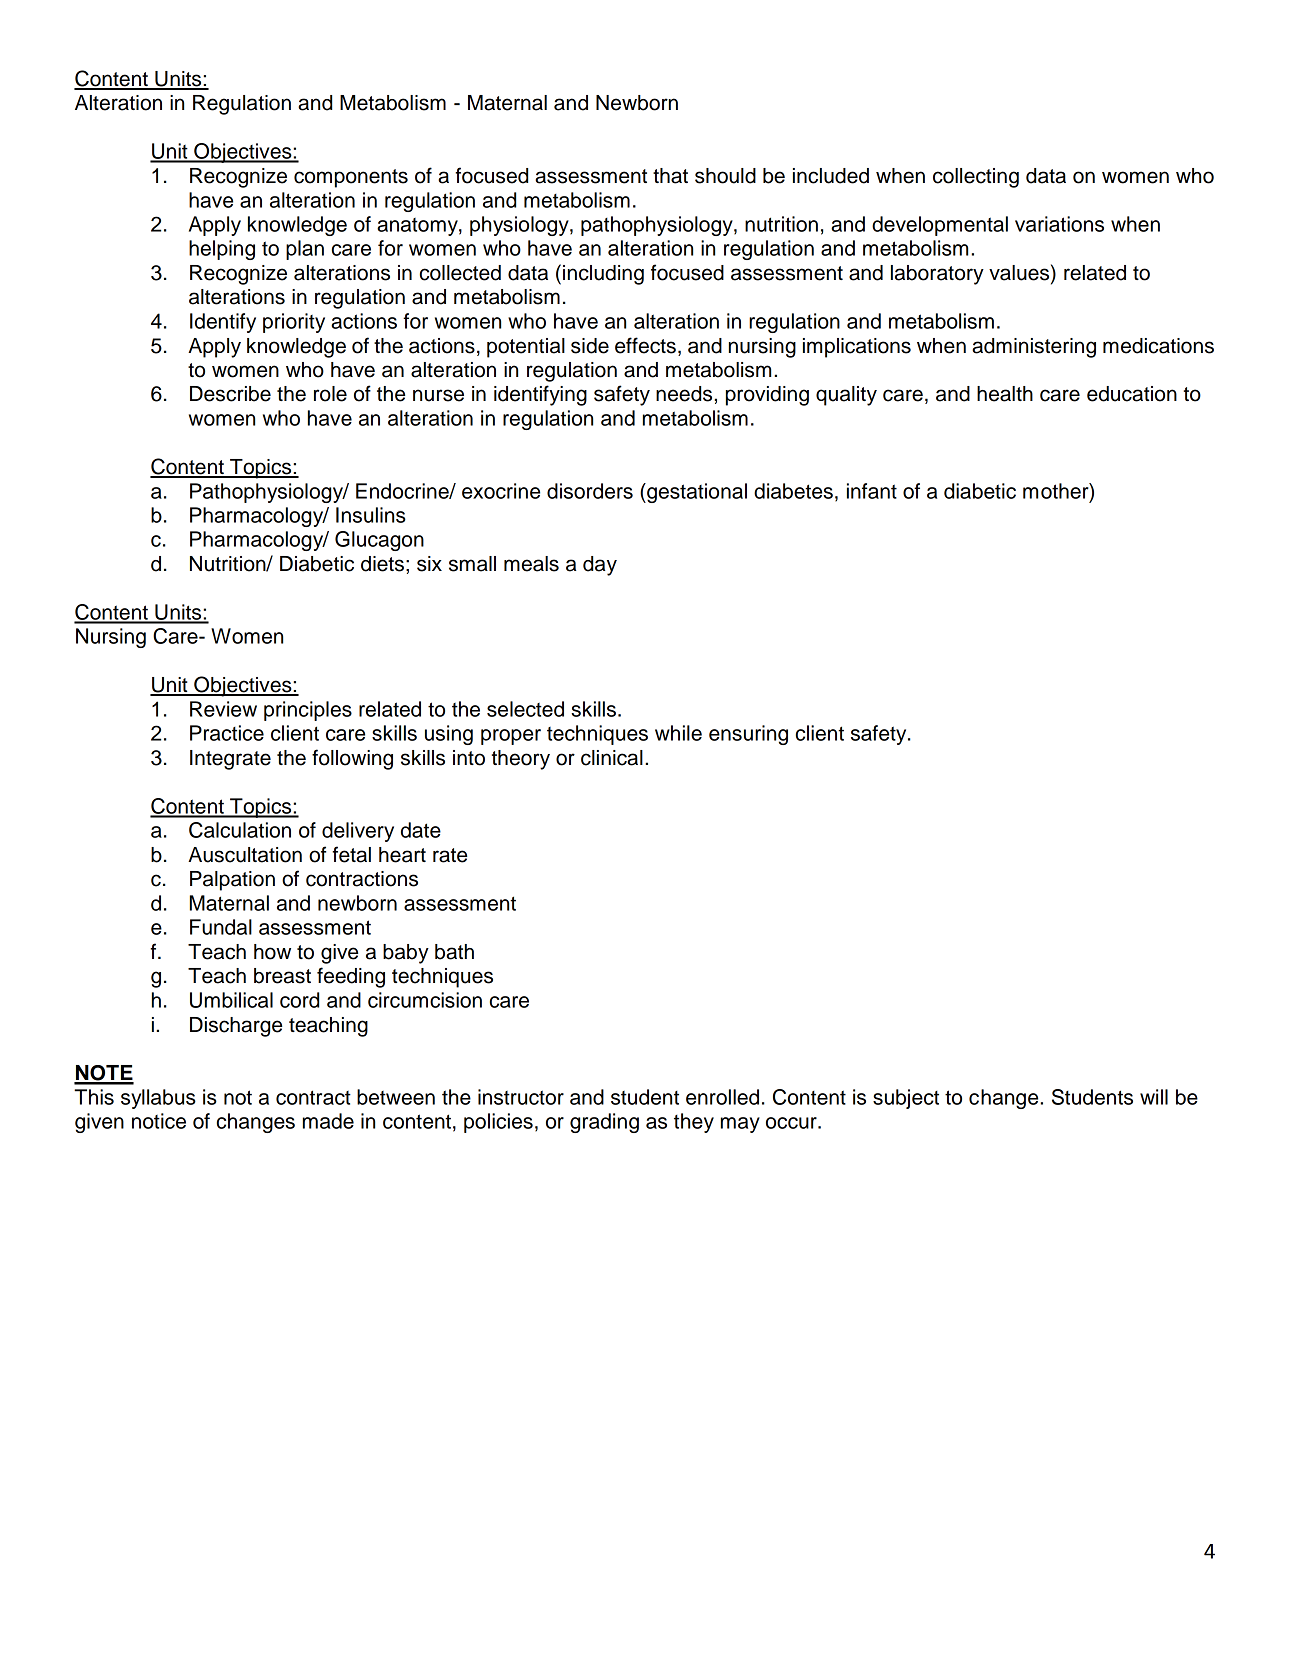 This page has width=1290, height=1670. Describe the element at coordinates (1005, 394) in the page. I see `health` at that location.
